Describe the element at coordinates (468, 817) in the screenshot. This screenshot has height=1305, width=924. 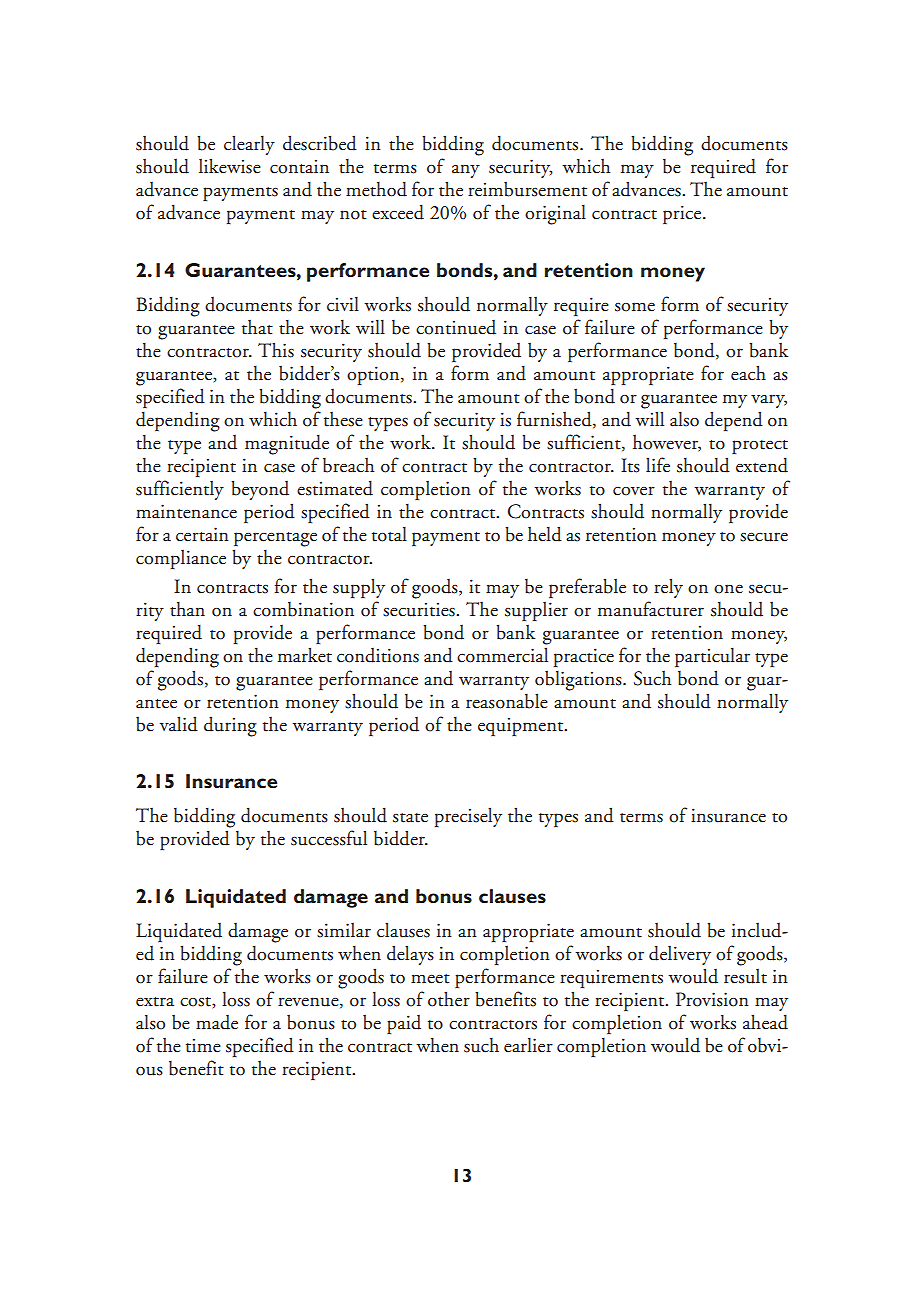
I see `precisely` at that location.
